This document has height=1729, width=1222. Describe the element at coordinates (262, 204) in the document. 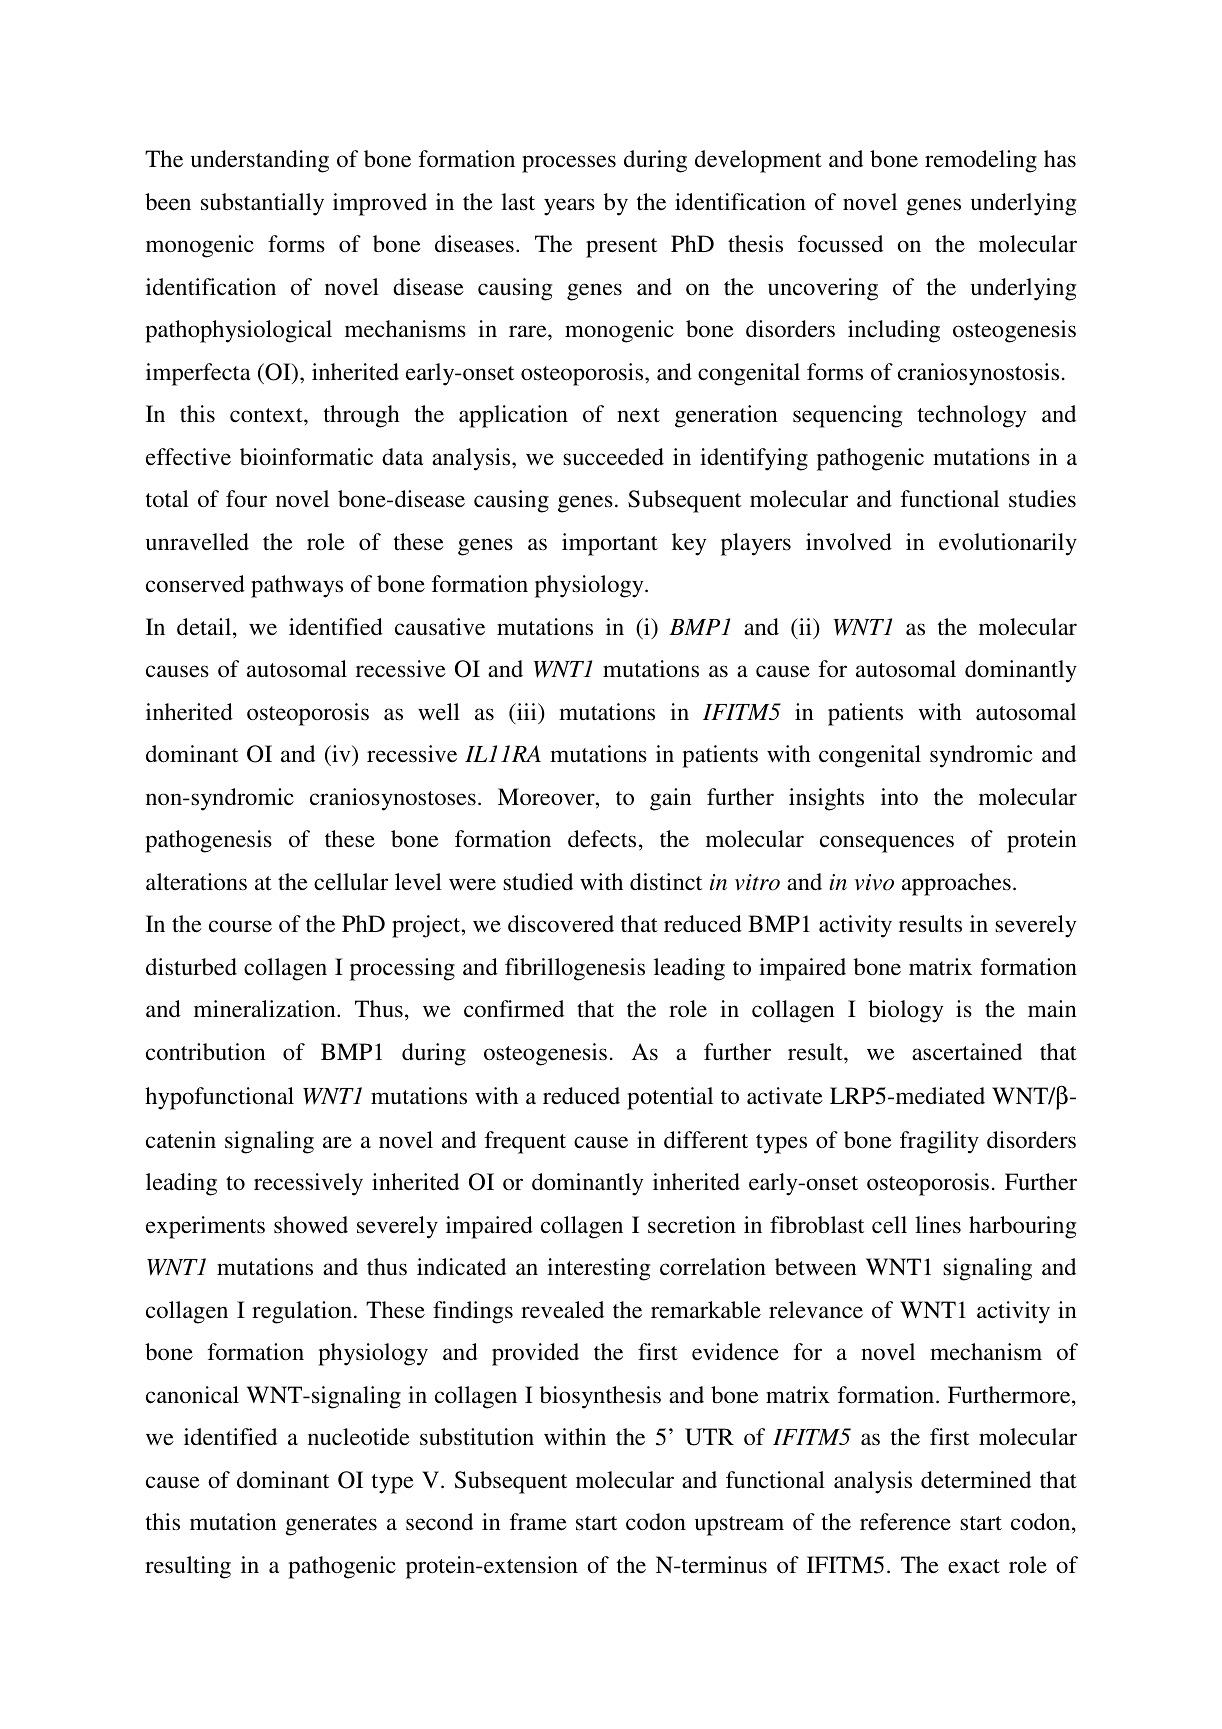

I see `substantially` at that location.
